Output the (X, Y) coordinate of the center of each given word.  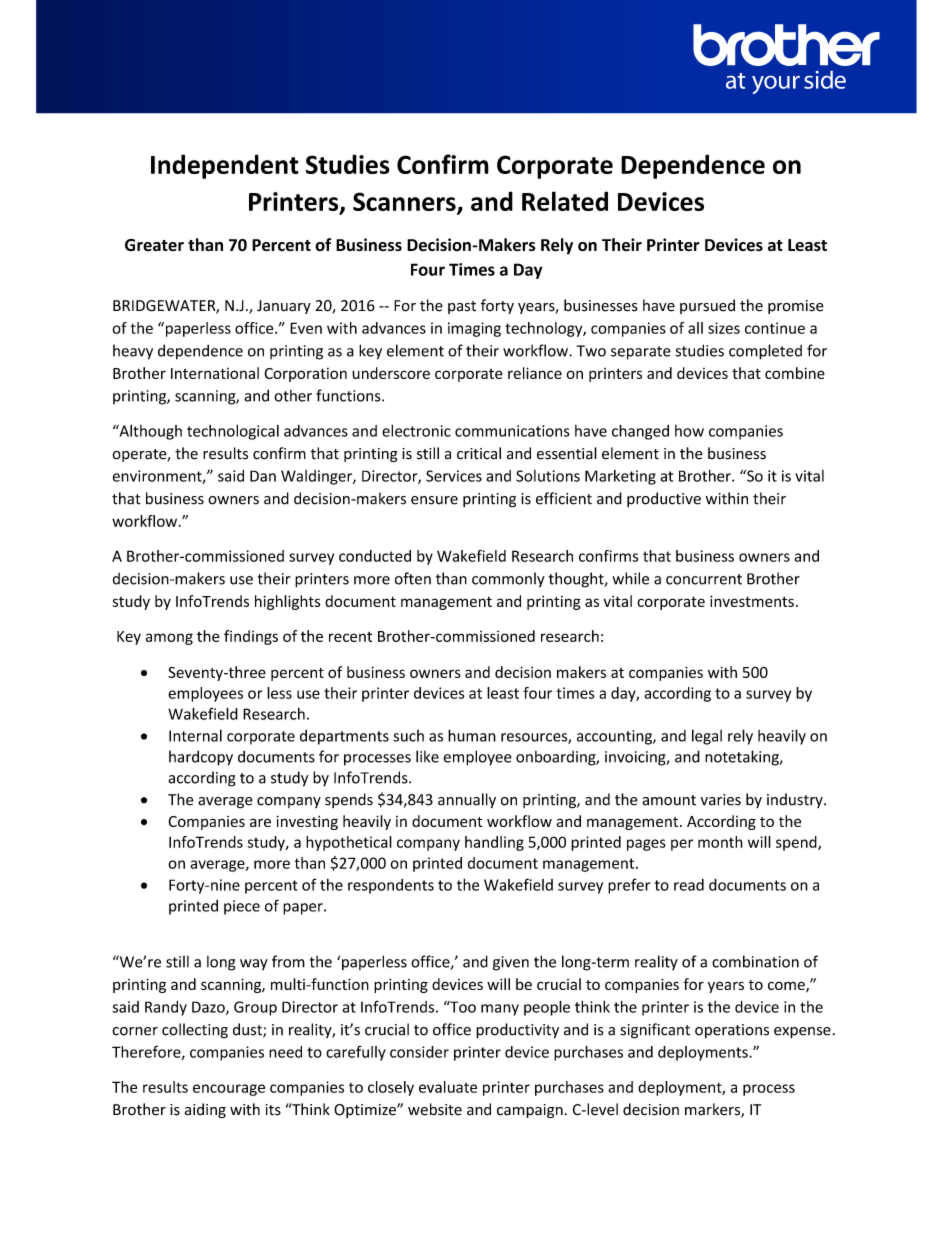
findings (251, 637)
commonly (508, 579)
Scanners (405, 203)
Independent (225, 166)
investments (752, 601)
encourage (229, 1090)
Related (565, 201)
